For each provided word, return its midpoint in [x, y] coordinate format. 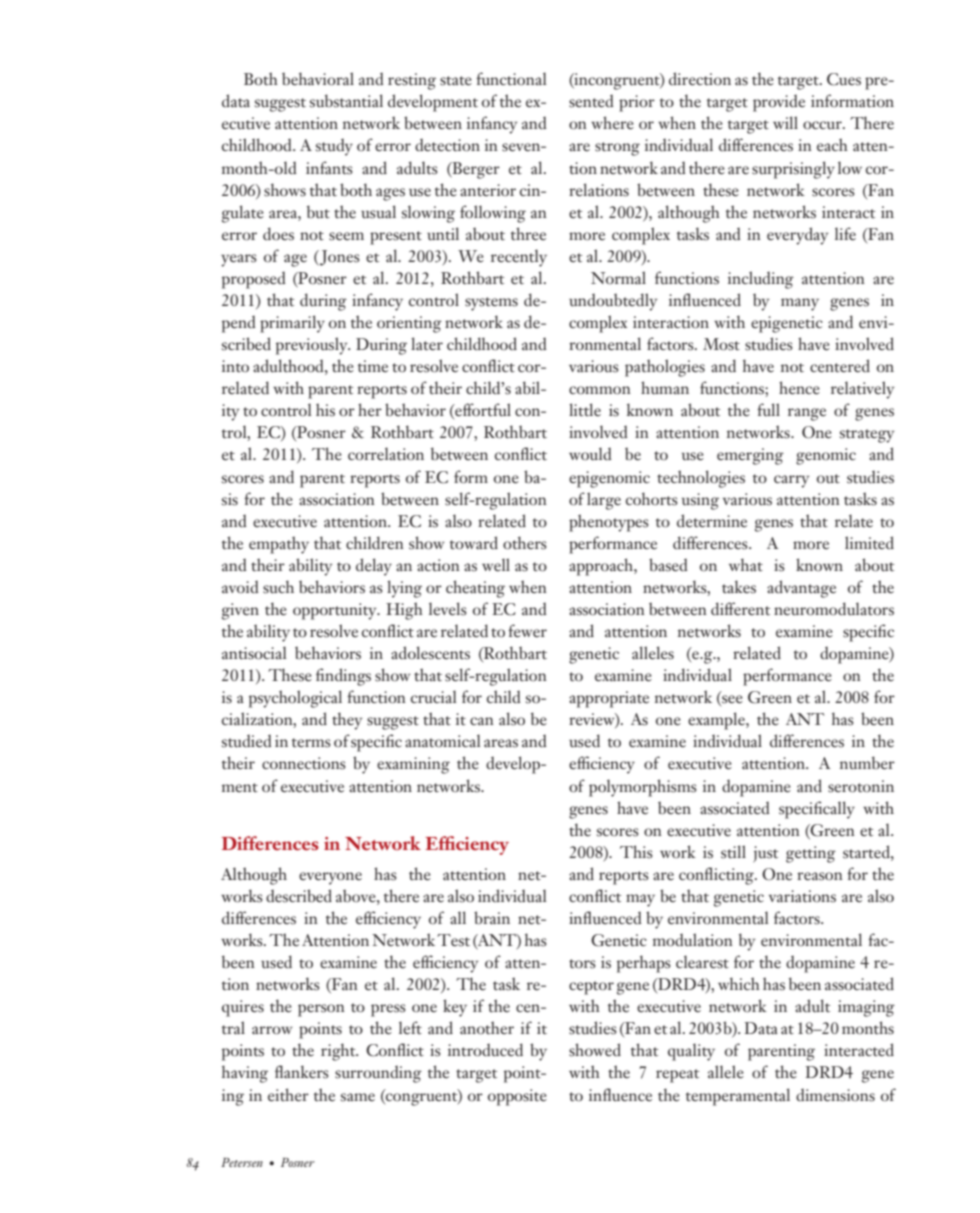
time [373, 366]
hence [799, 388]
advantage [801, 589]
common [600, 390]
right [339, 1052]
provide [779, 103]
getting [811, 854]
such [278, 587]
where [612, 123]
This [636, 852]
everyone [330, 878]
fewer [527, 631]
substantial [346, 101]
